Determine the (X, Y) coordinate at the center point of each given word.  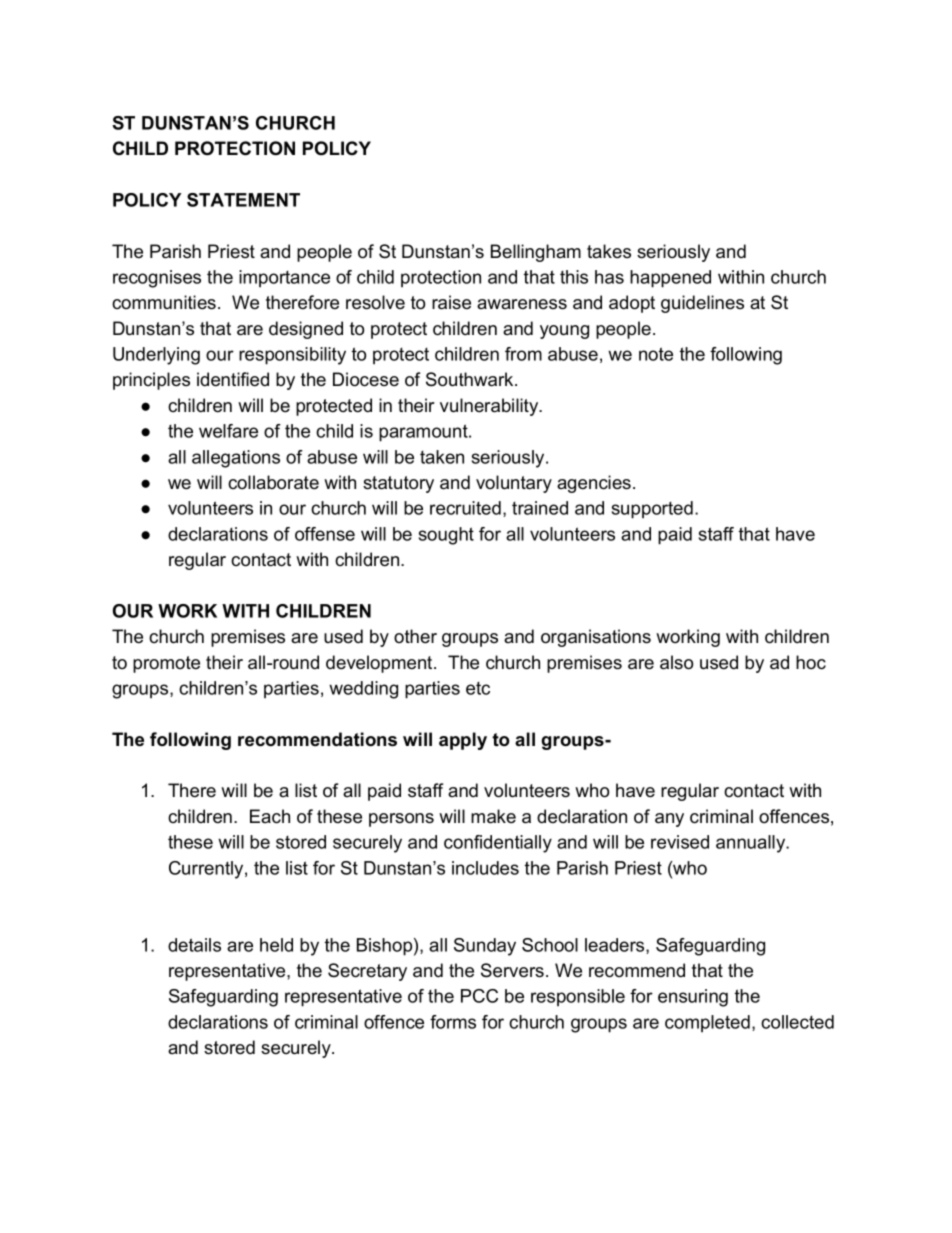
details (194, 945)
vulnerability (490, 407)
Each (270, 816)
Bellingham (536, 253)
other (415, 636)
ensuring (693, 998)
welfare (228, 431)
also (676, 662)
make (493, 816)
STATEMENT (243, 200)
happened (670, 279)
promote (166, 664)
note (656, 354)
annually (752, 844)
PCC (479, 996)
